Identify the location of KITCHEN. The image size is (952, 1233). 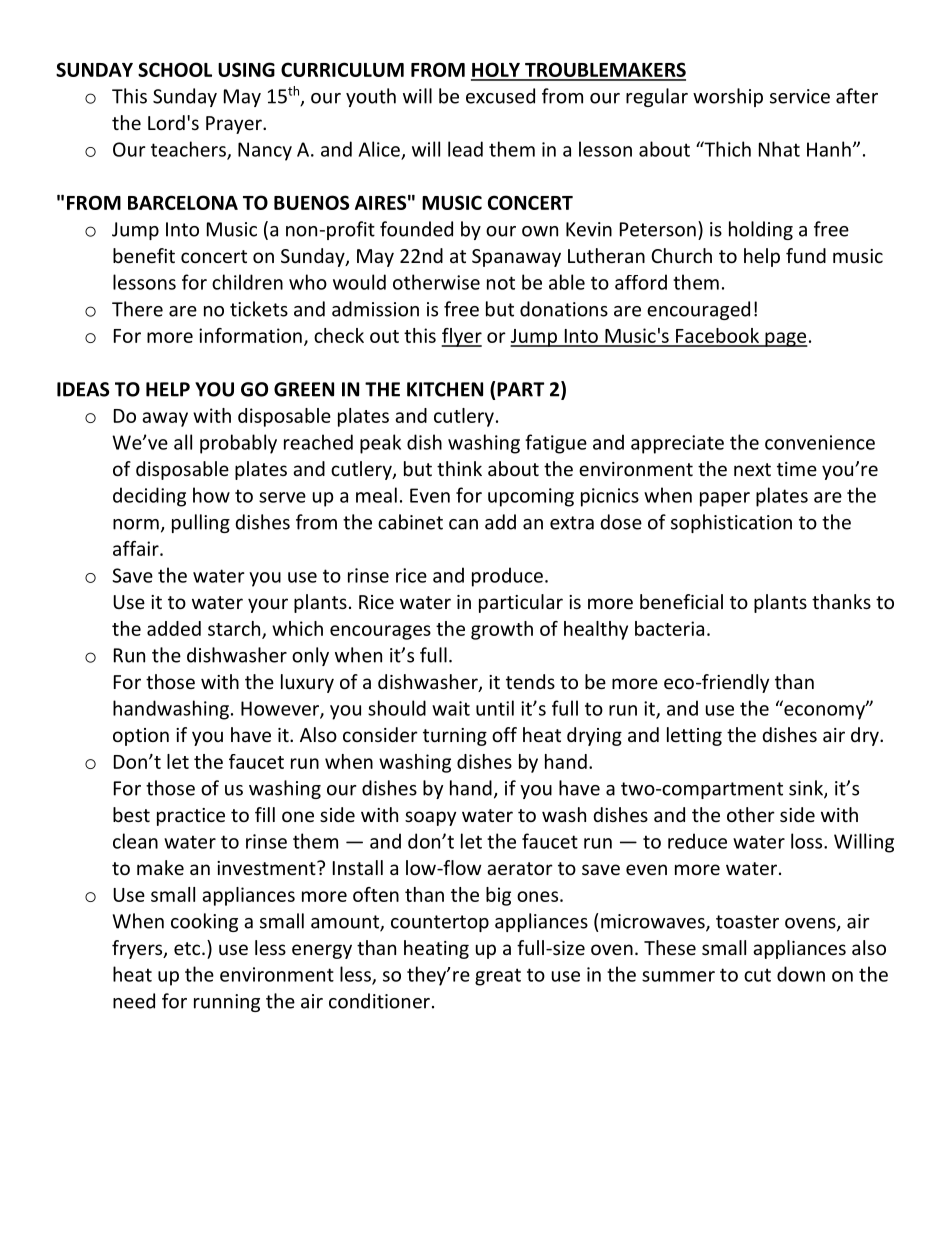
(445, 389).
